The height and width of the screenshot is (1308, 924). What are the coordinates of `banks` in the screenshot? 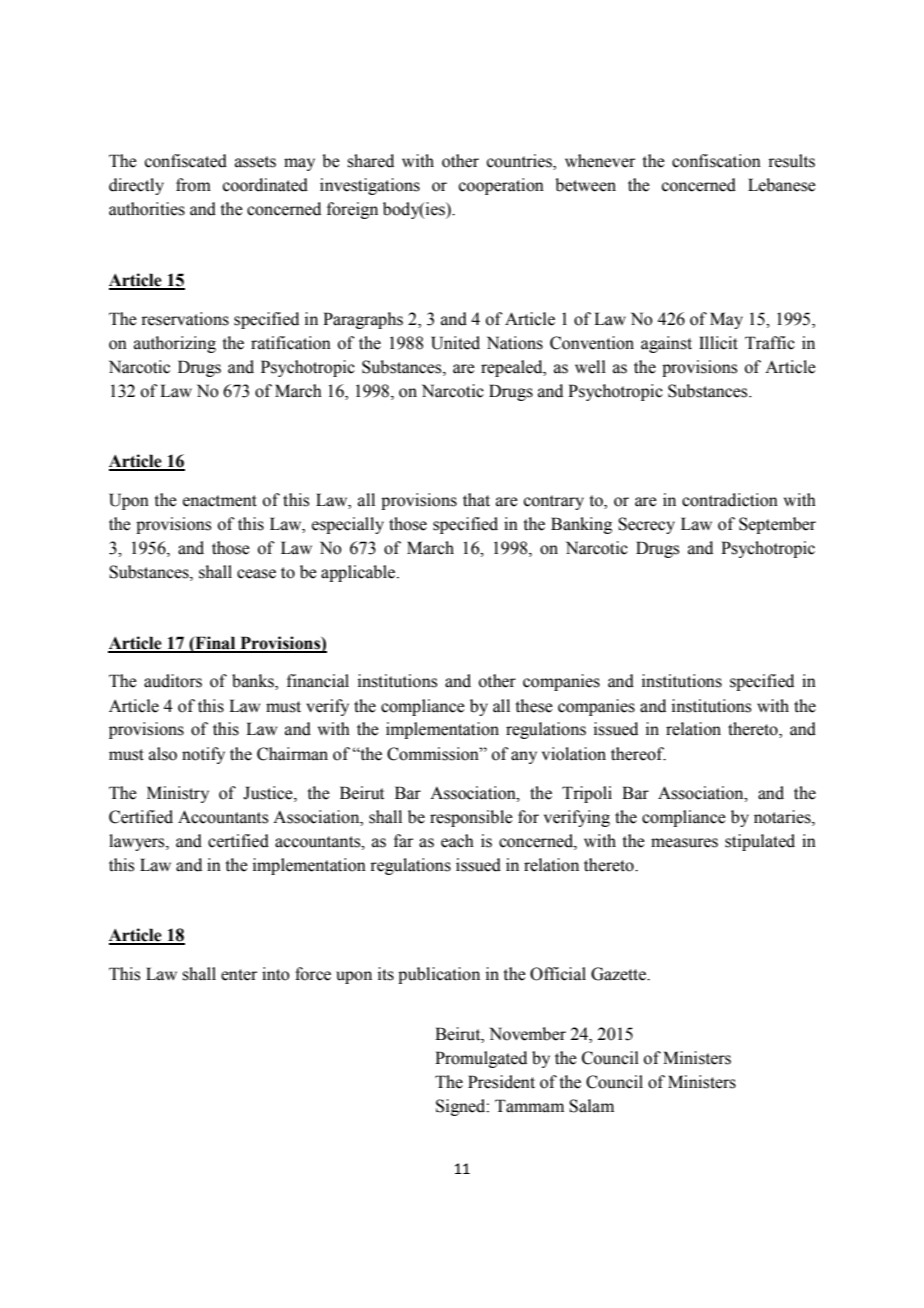 It's located at (254, 682).
